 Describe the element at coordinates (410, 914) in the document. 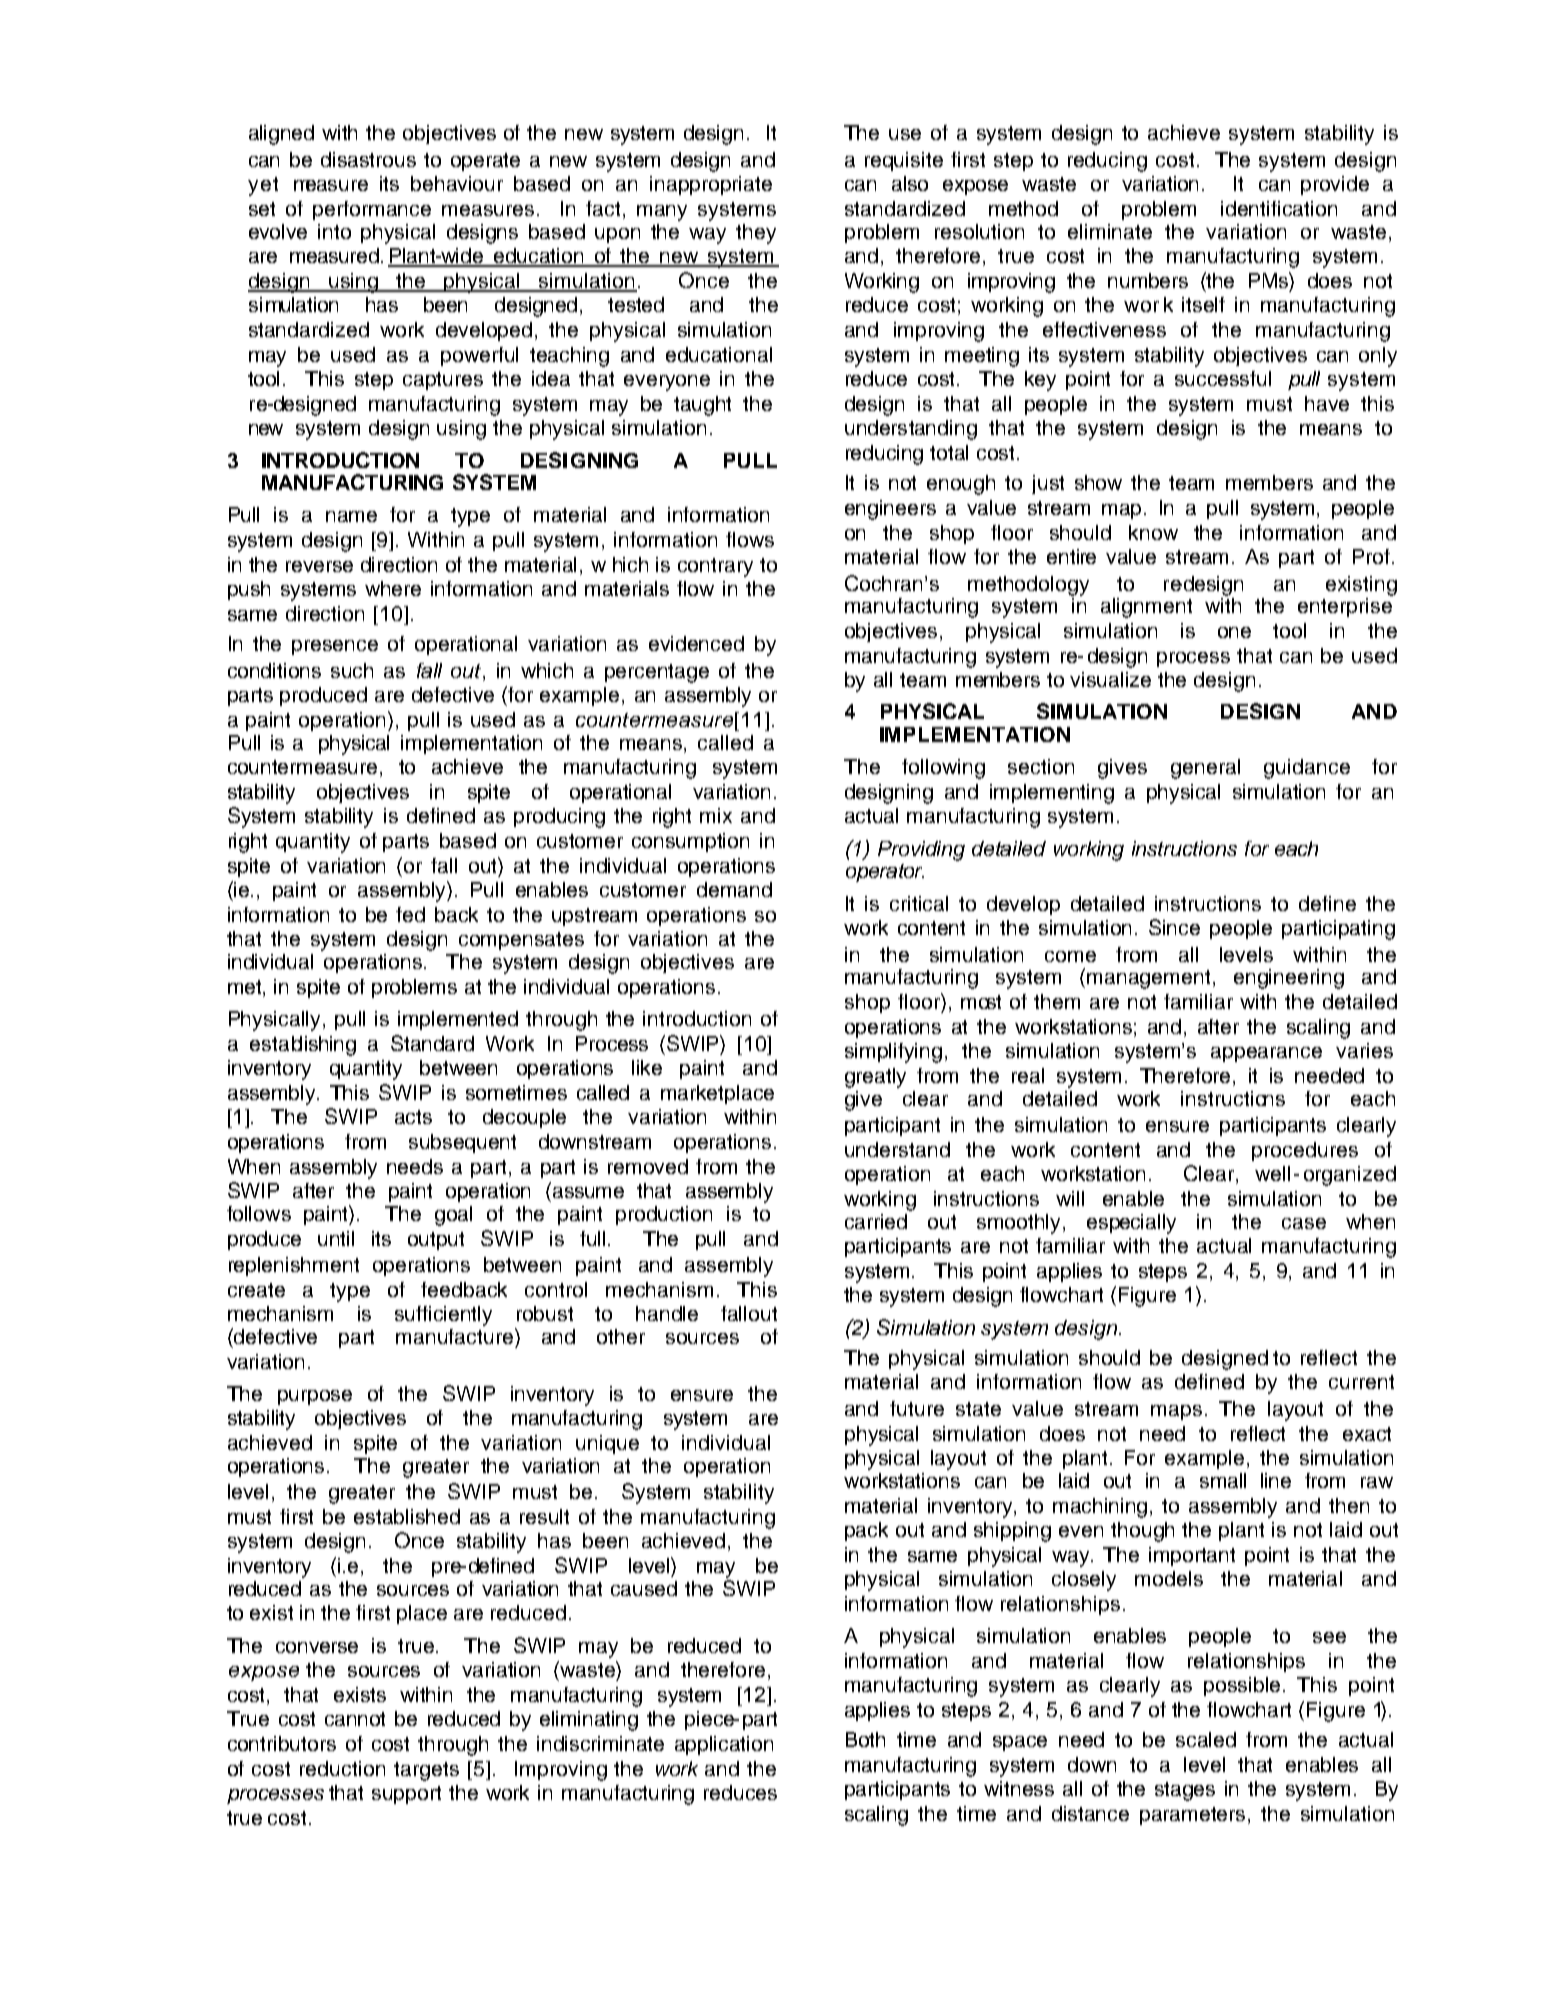

I see `fed` at that location.
